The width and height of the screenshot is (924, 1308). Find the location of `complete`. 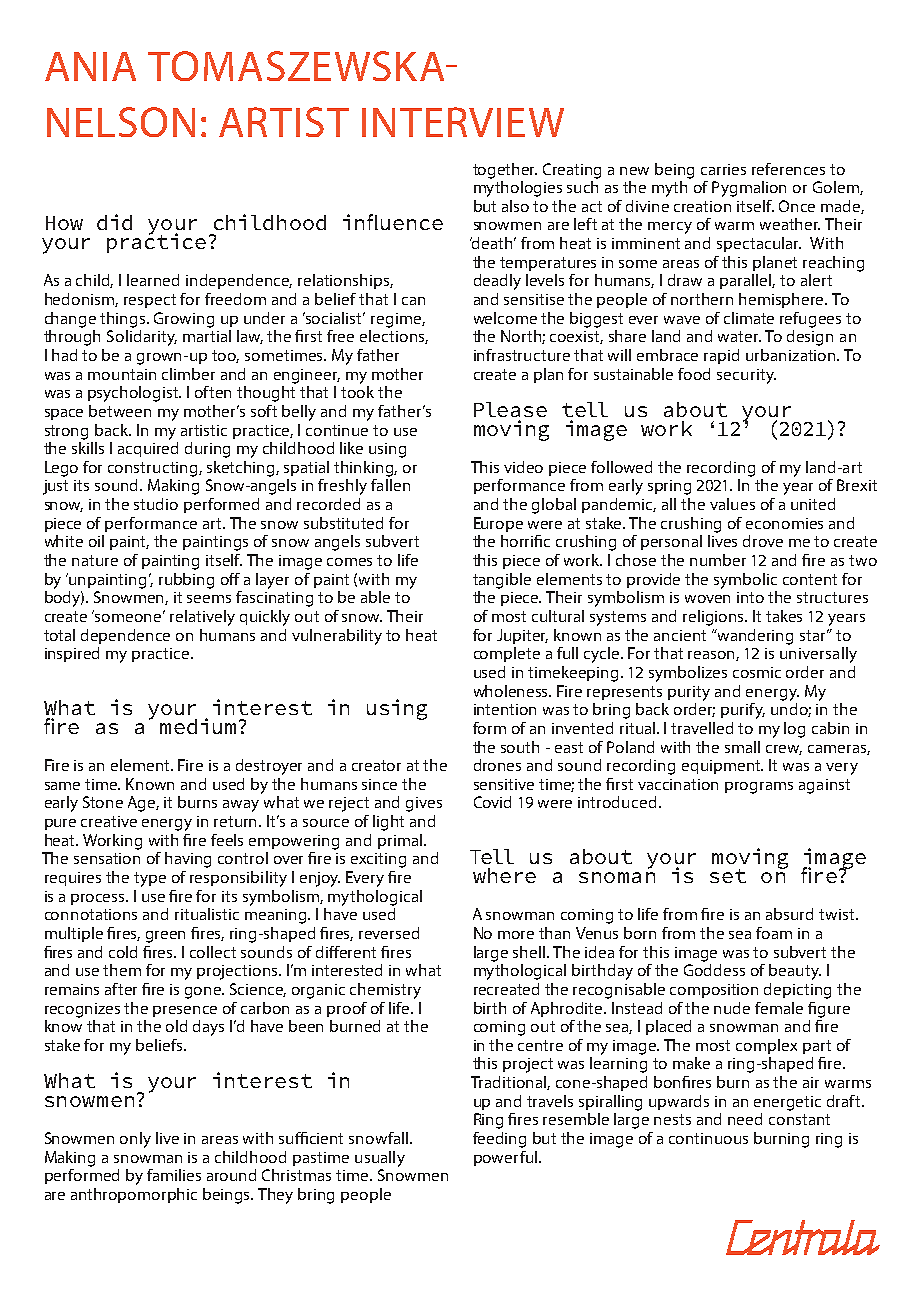

complete is located at coordinates (507, 654).
